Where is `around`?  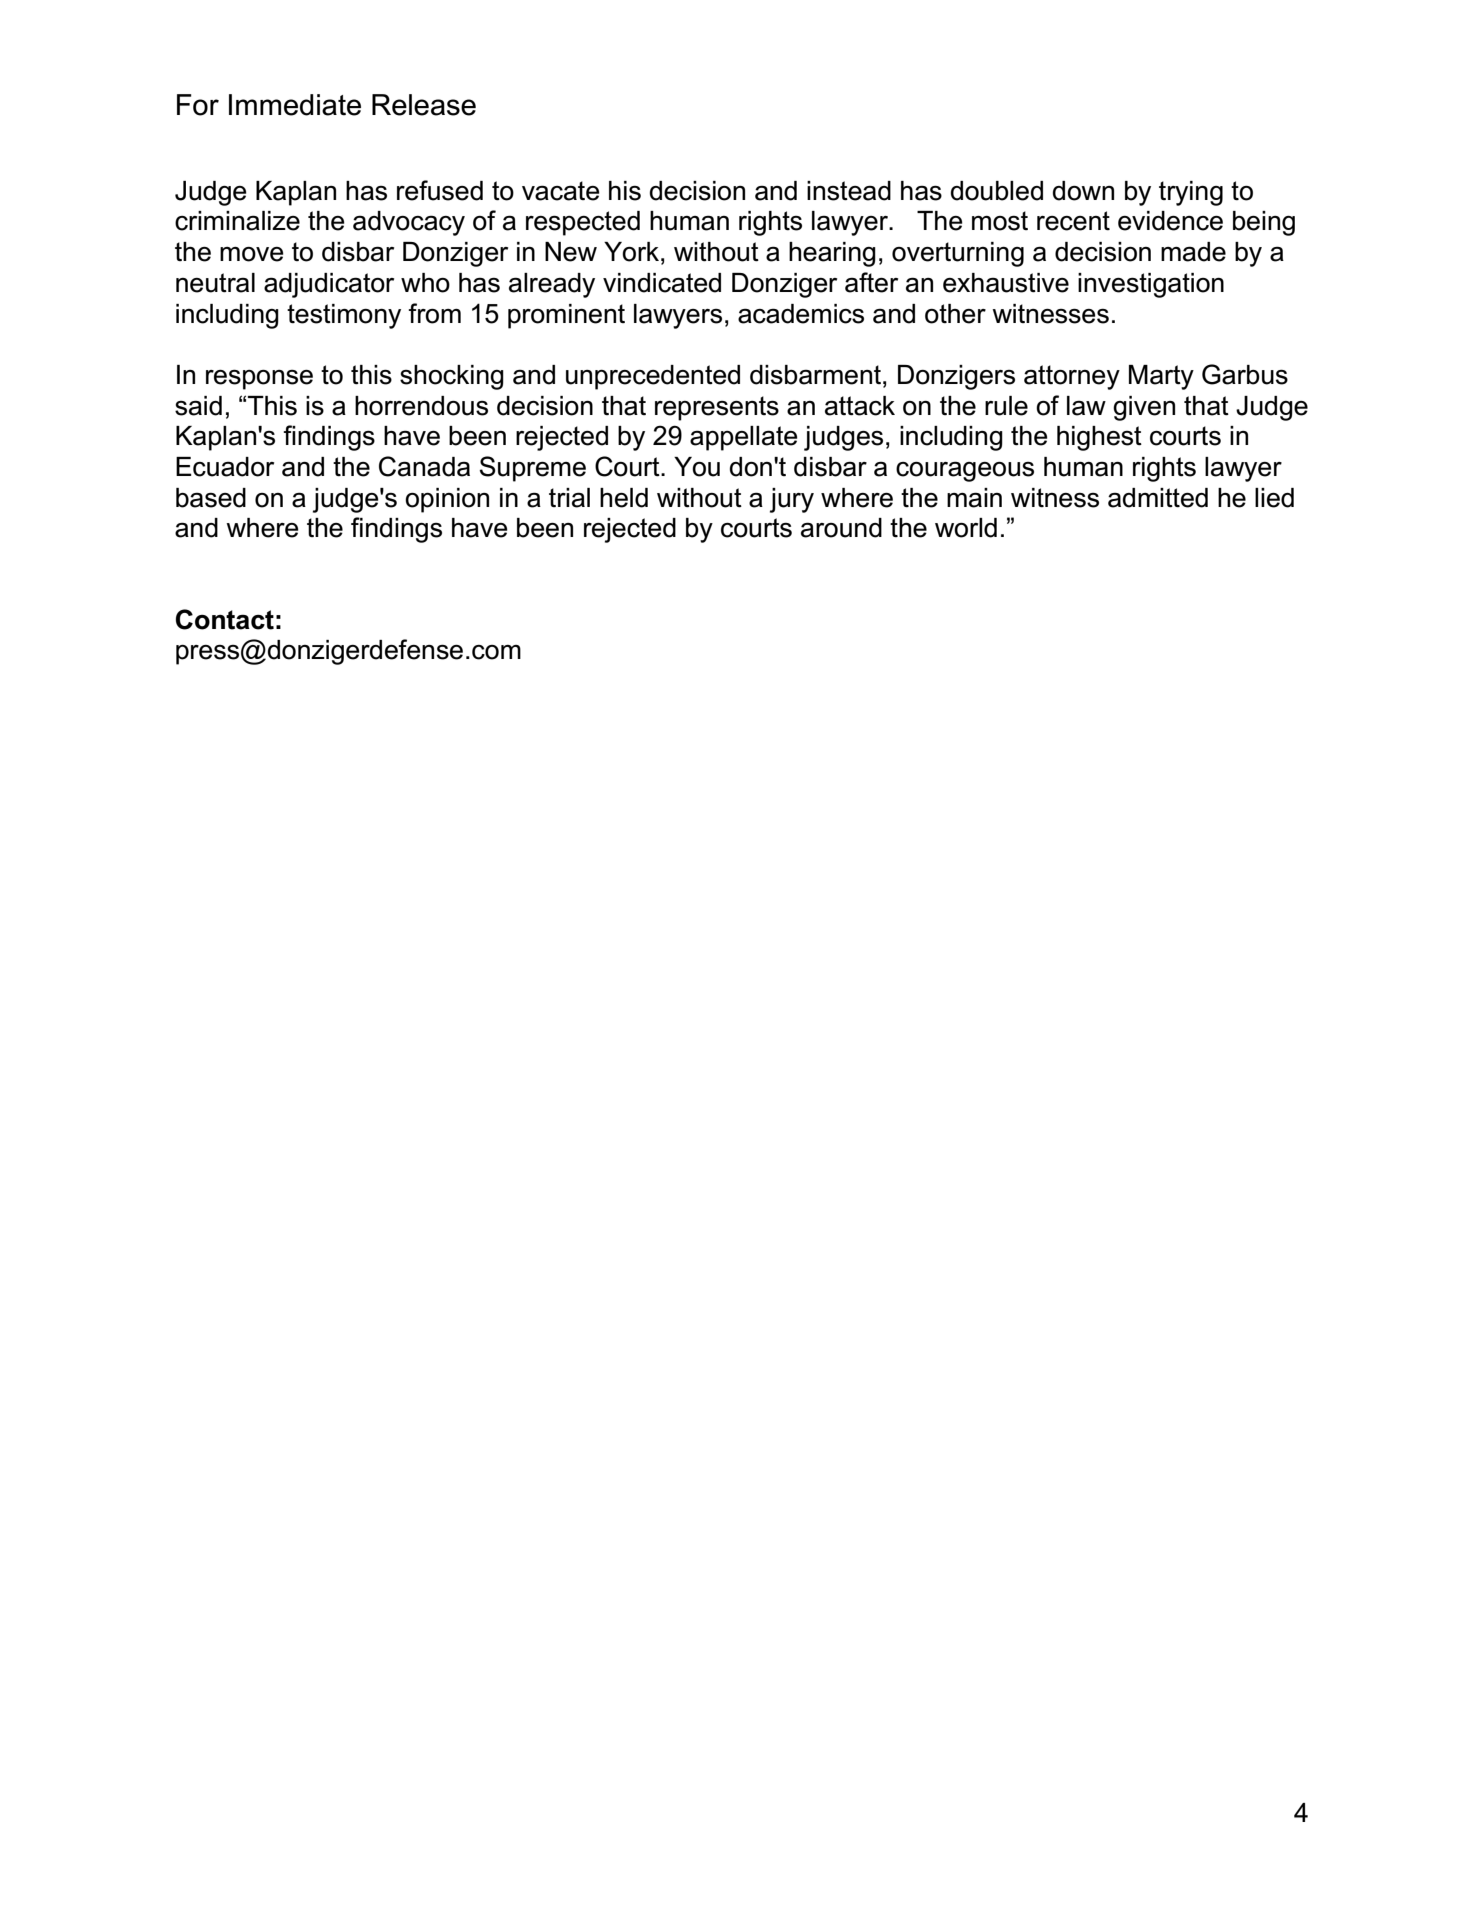
around is located at coordinates (841, 528).
